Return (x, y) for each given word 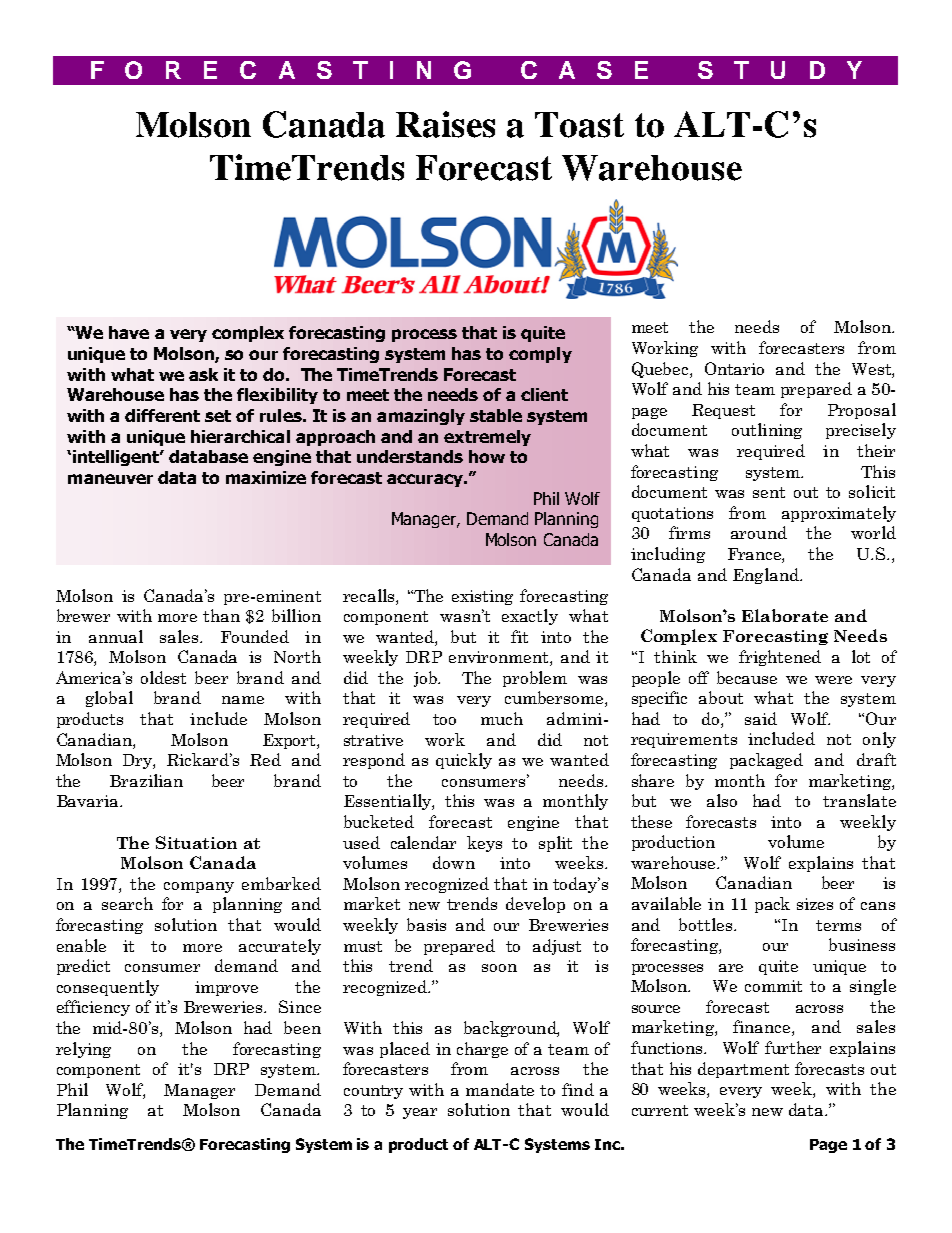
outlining (767, 431)
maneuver (110, 479)
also (722, 800)
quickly (464, 761)
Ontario (734, 368)
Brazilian (146, 780)
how (487, 456)
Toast (579, 125)
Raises (445, 124)
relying (83, 1050)
